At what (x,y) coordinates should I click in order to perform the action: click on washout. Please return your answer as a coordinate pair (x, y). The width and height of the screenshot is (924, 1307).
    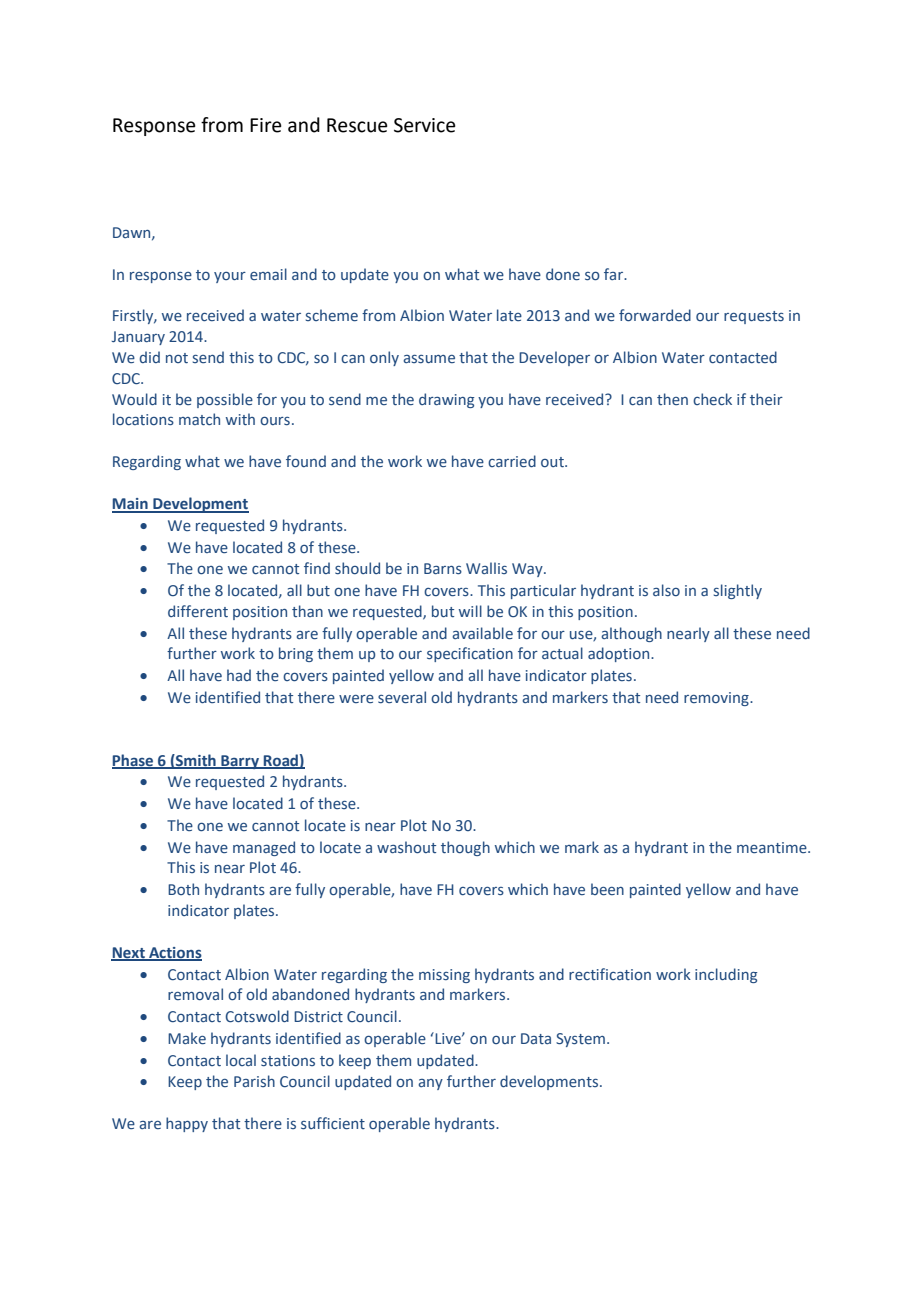
    Looking at the image, I should click on (406, 847).
